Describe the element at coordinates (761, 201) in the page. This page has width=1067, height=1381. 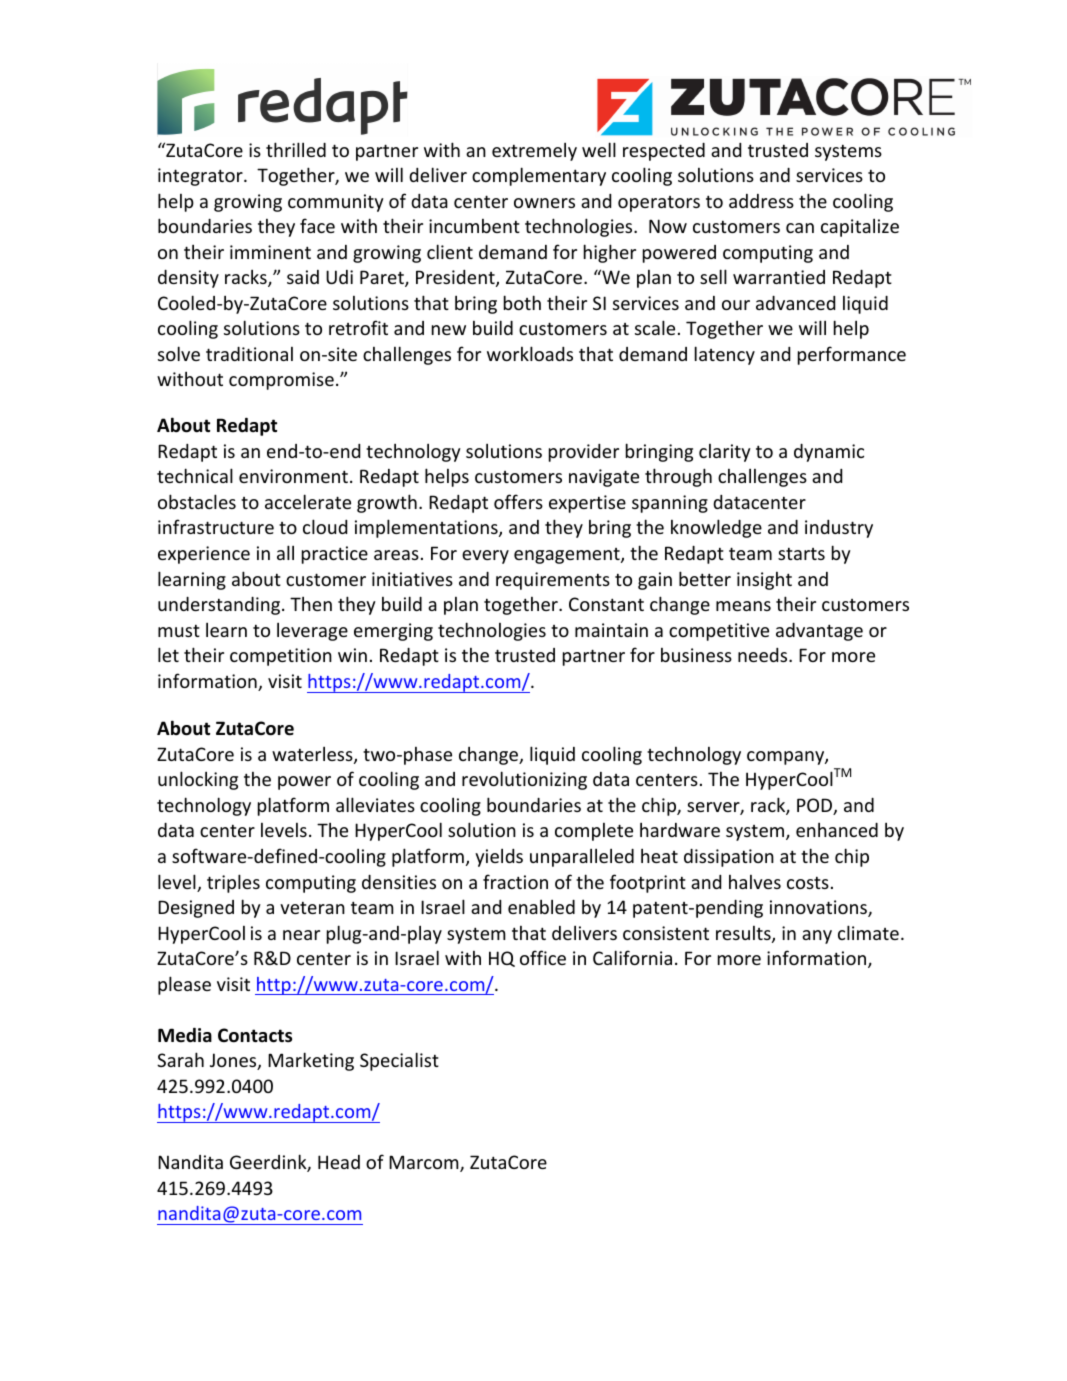
I see `address` at that location.
